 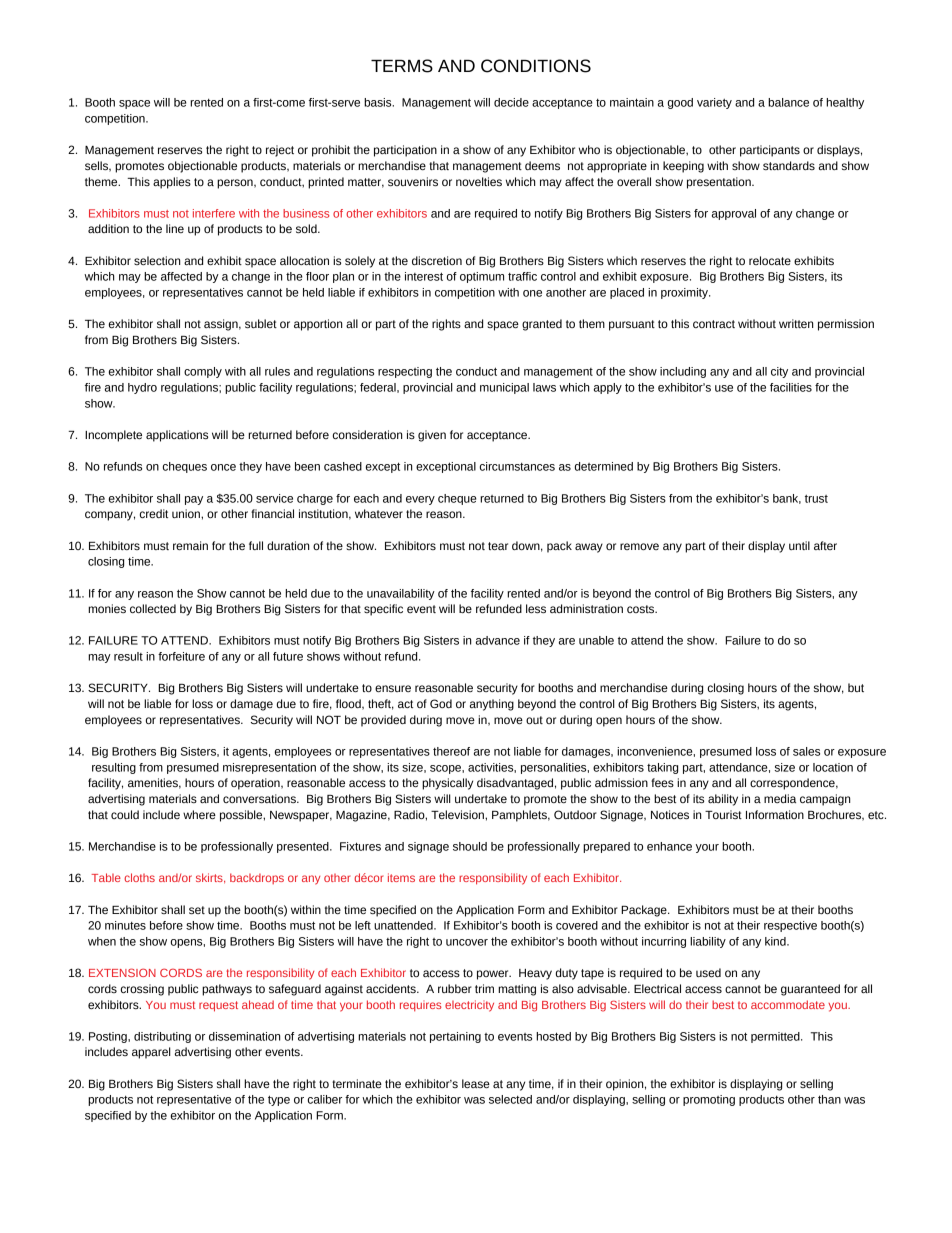 What do you see at coordinates (511, 102) in the page?
I see `decide` at bounding box center [511, 102].
